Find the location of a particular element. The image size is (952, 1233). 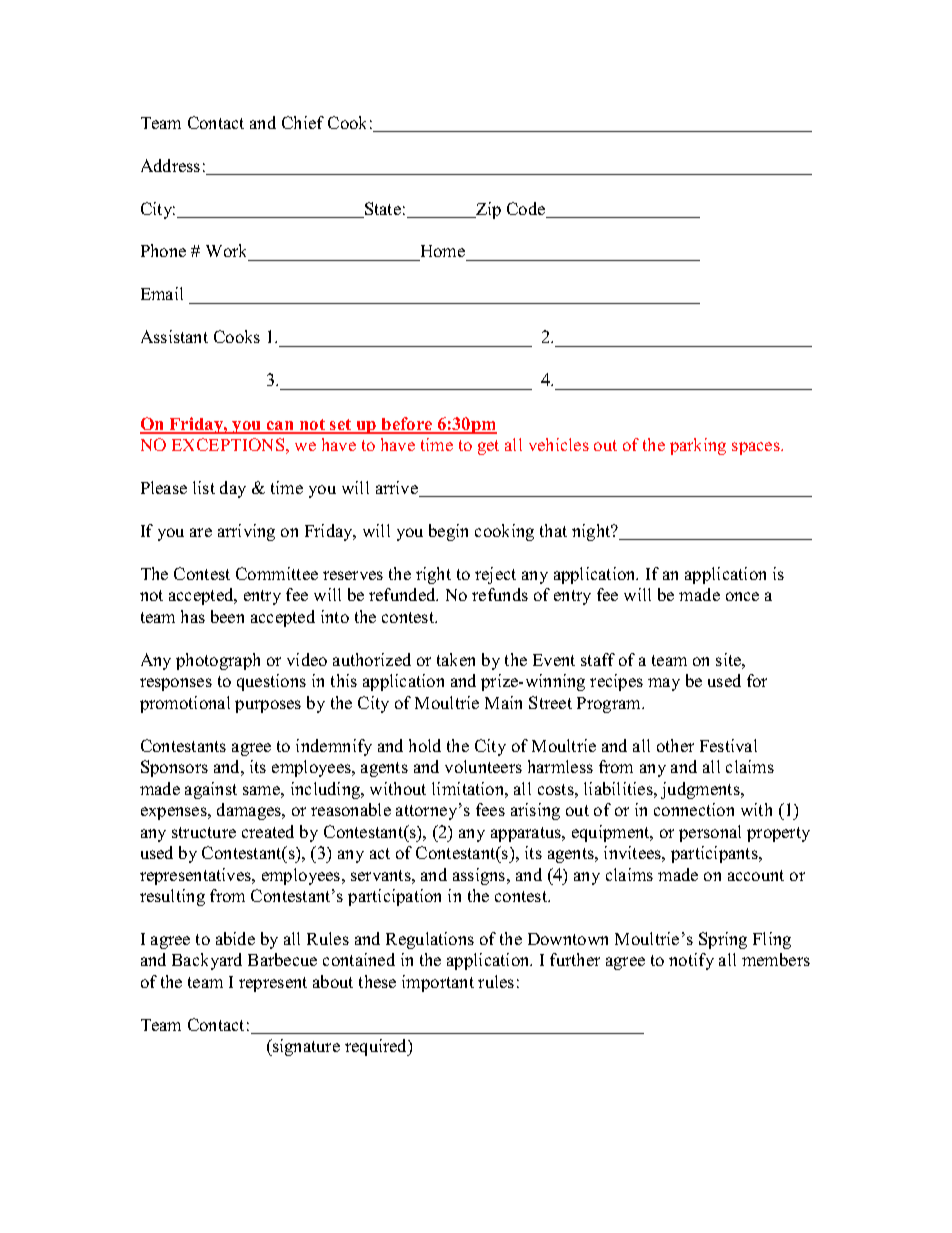

notify is located at coordinates (691, 961).
